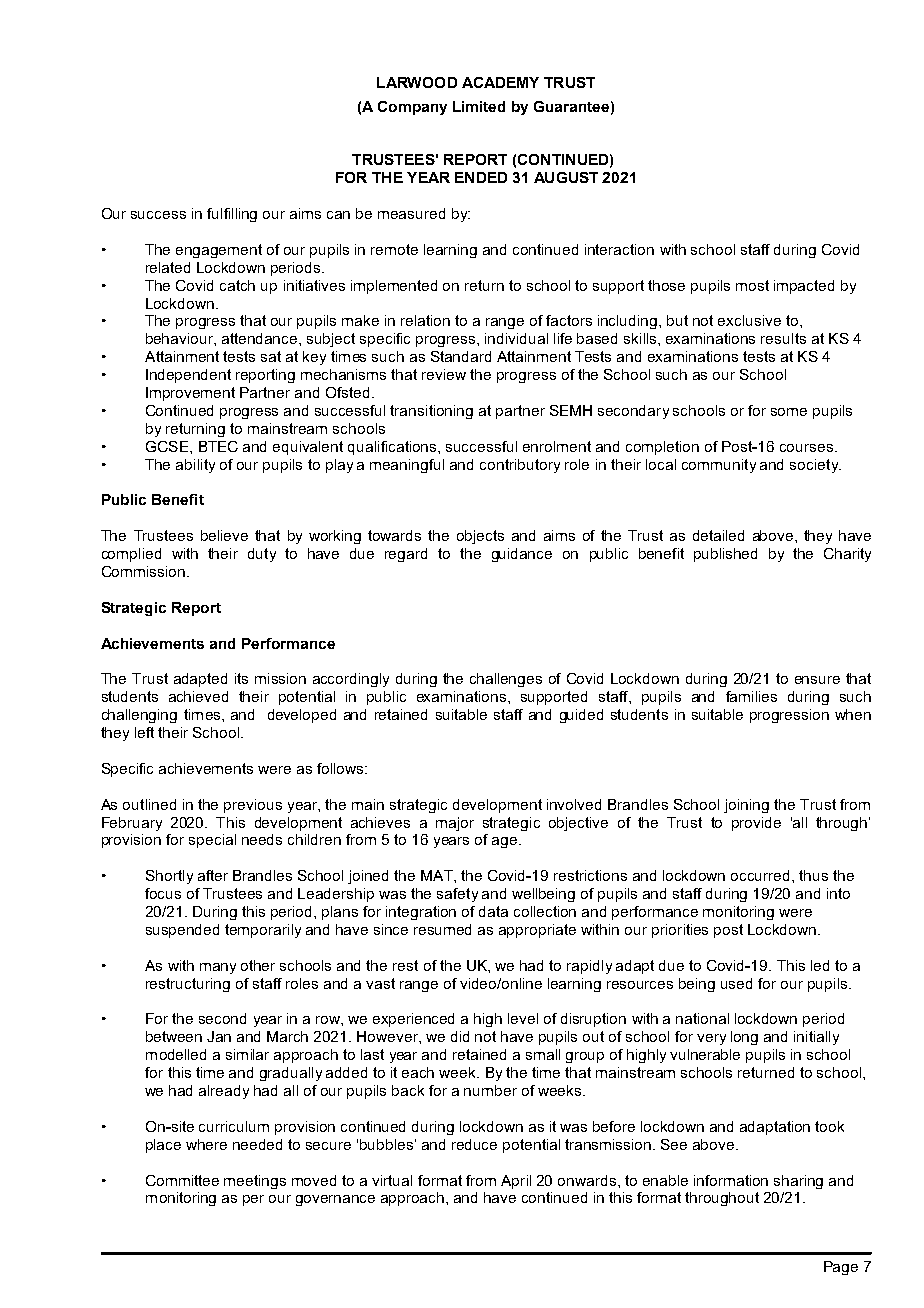 This screenshot has height=1308, width=924. What do you see at coordinates (241, 678) in the screenshot?
I see `its` at bounding box center [241, 678].
